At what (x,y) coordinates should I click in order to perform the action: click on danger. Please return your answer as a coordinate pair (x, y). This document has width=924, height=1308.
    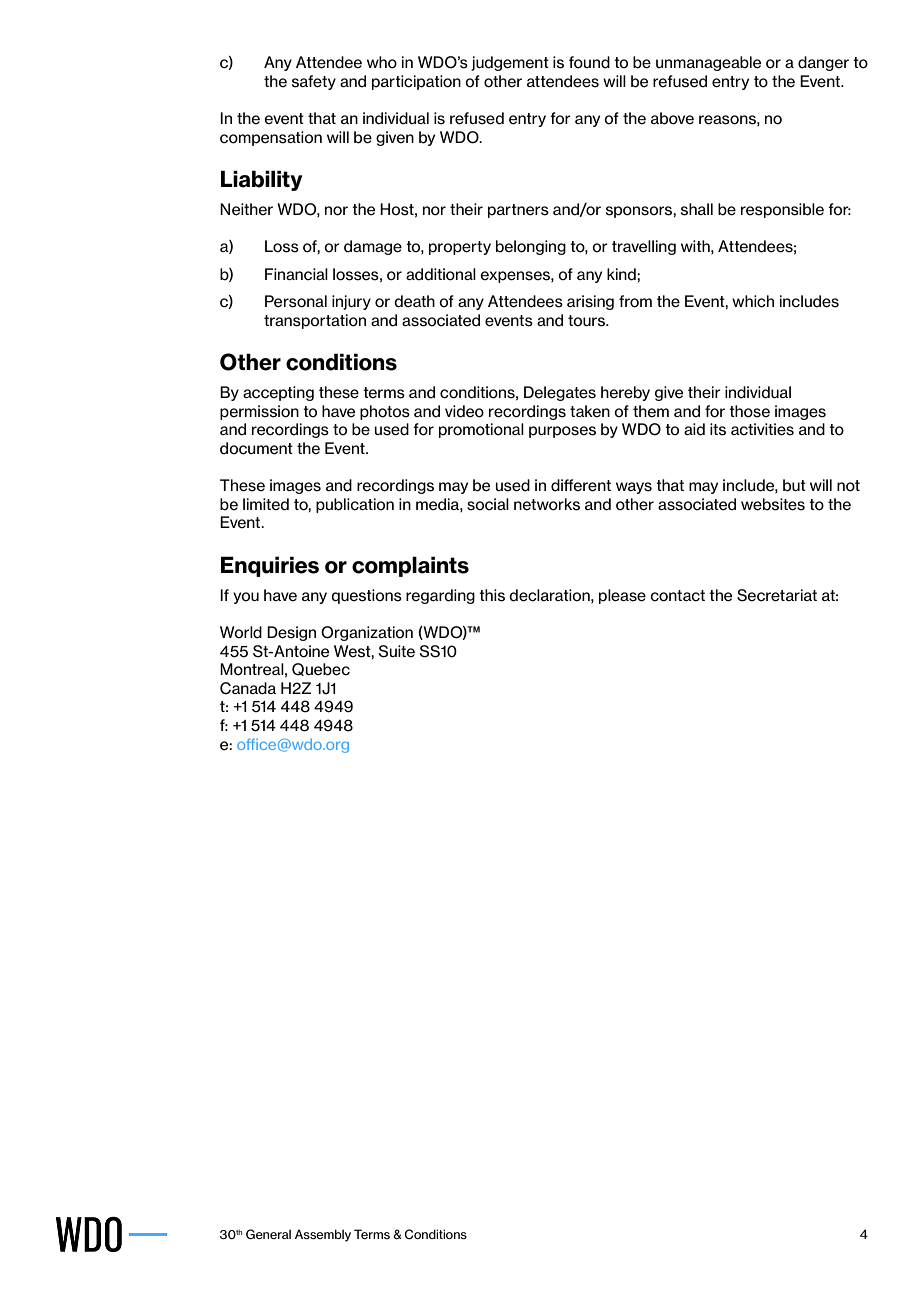
    Looking at the image, I should click on (823, 63).
